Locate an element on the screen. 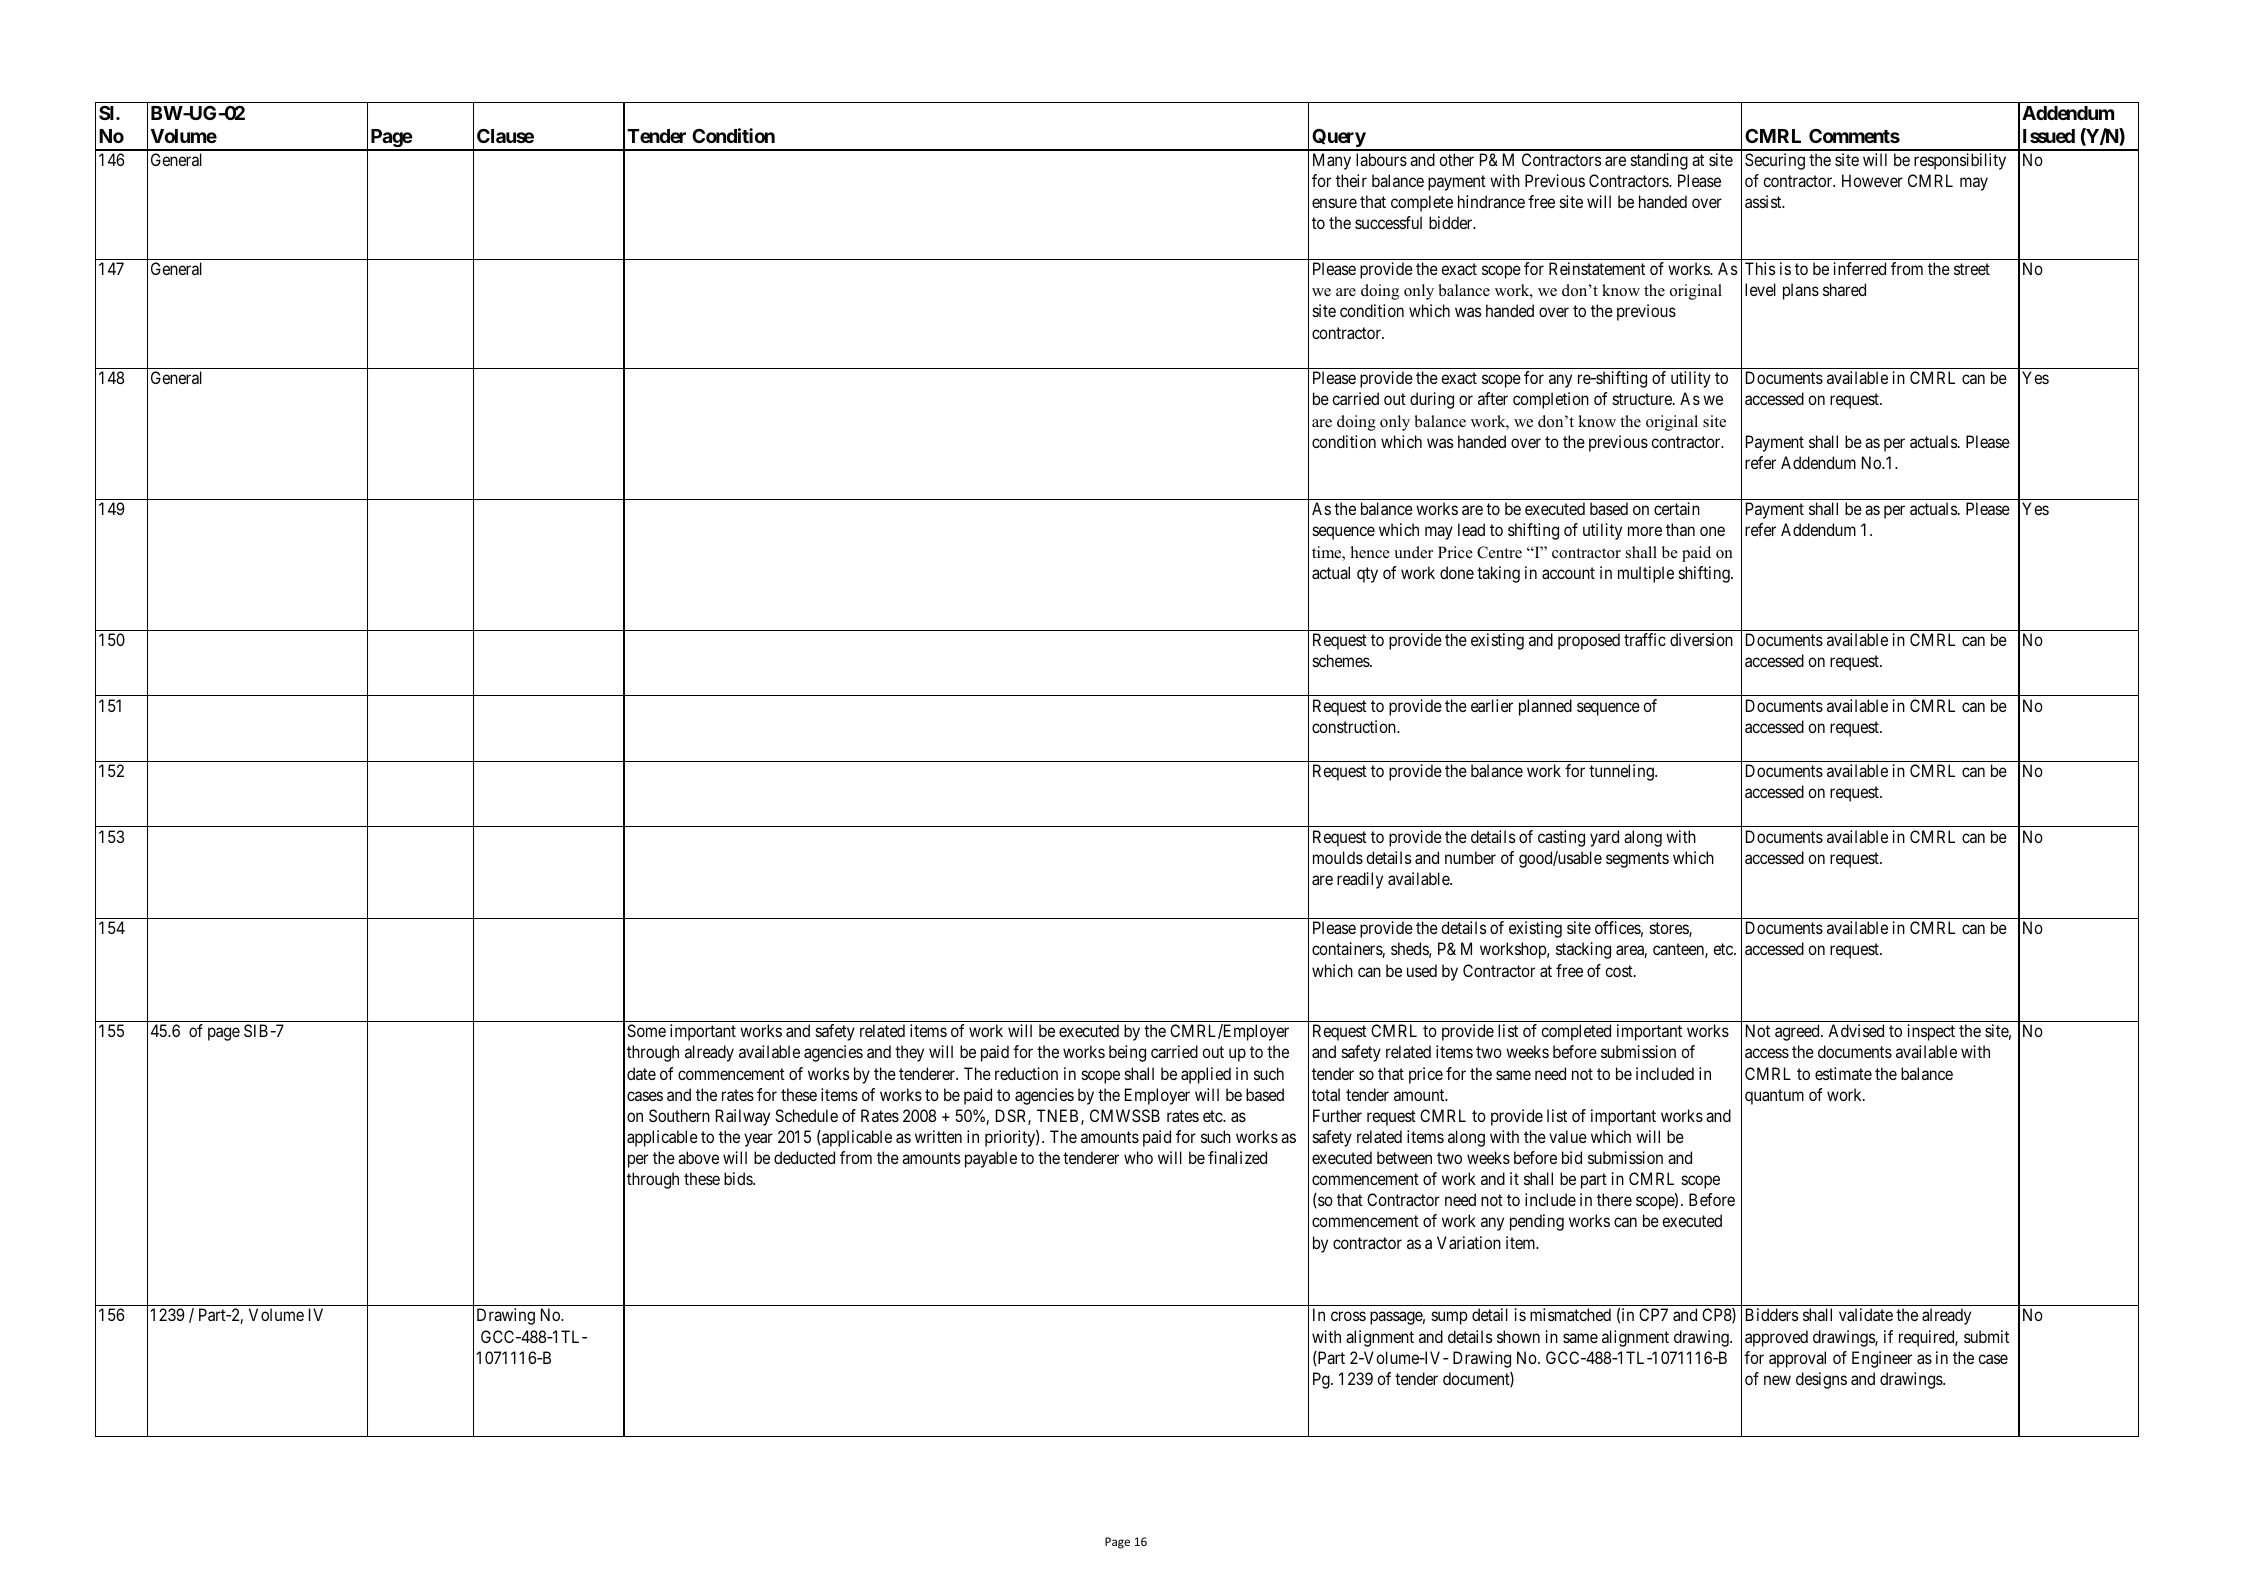  their is located at coordinates (1351, 180).
